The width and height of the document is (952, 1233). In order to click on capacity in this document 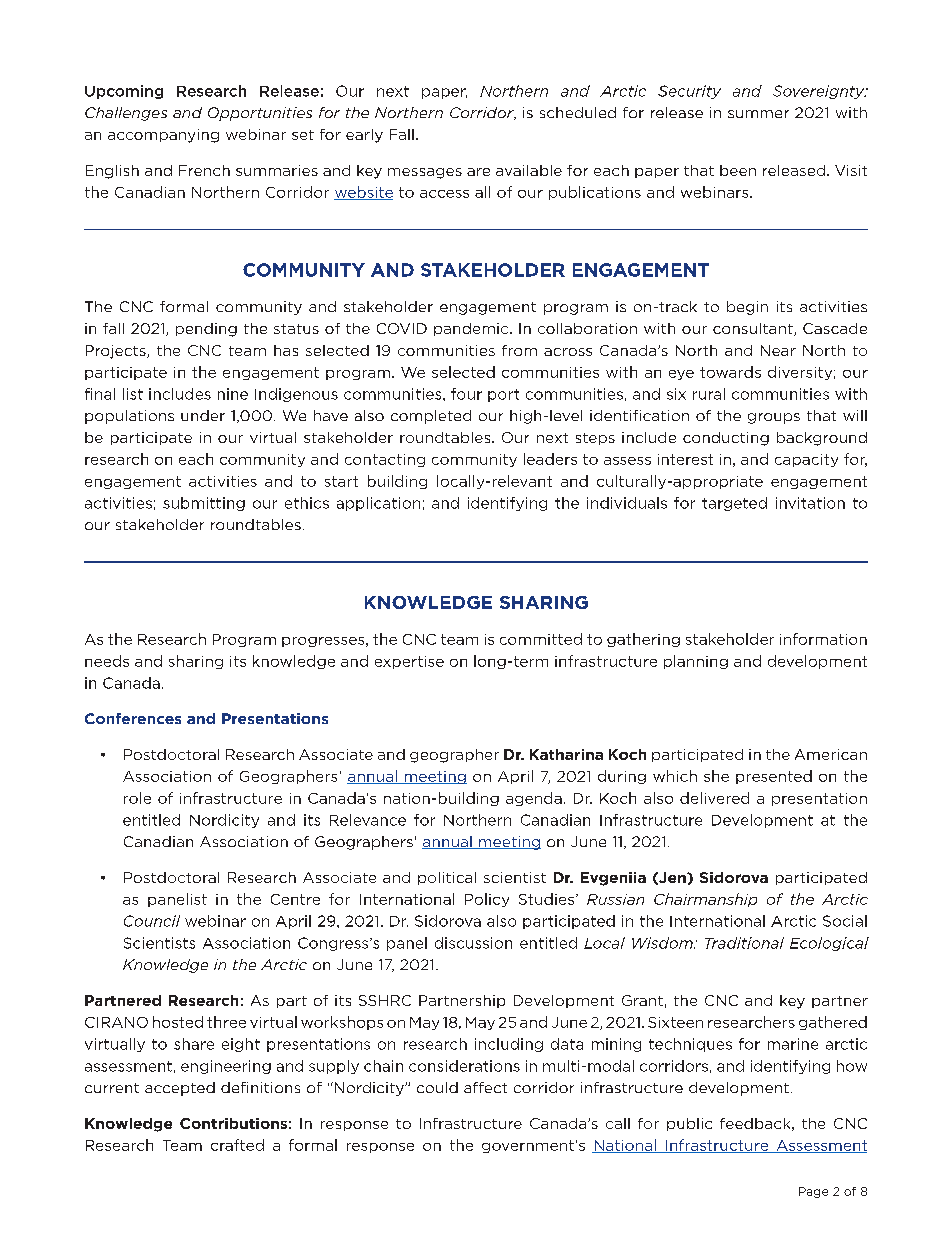, I will do `click(806, 460)`.
